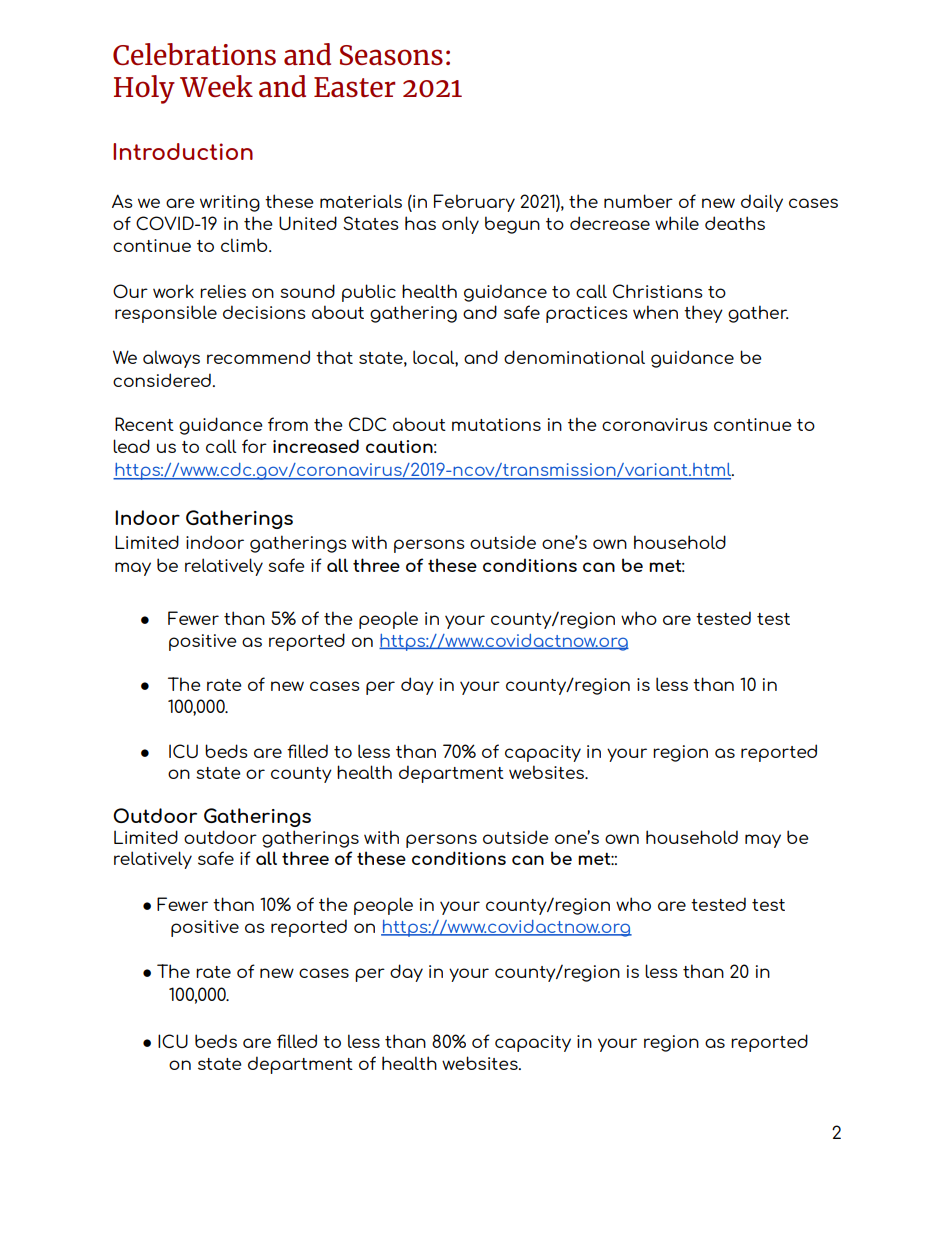 The width and height of the screenshot is (952, 1233). I want to click on number, so click(638, 201).
